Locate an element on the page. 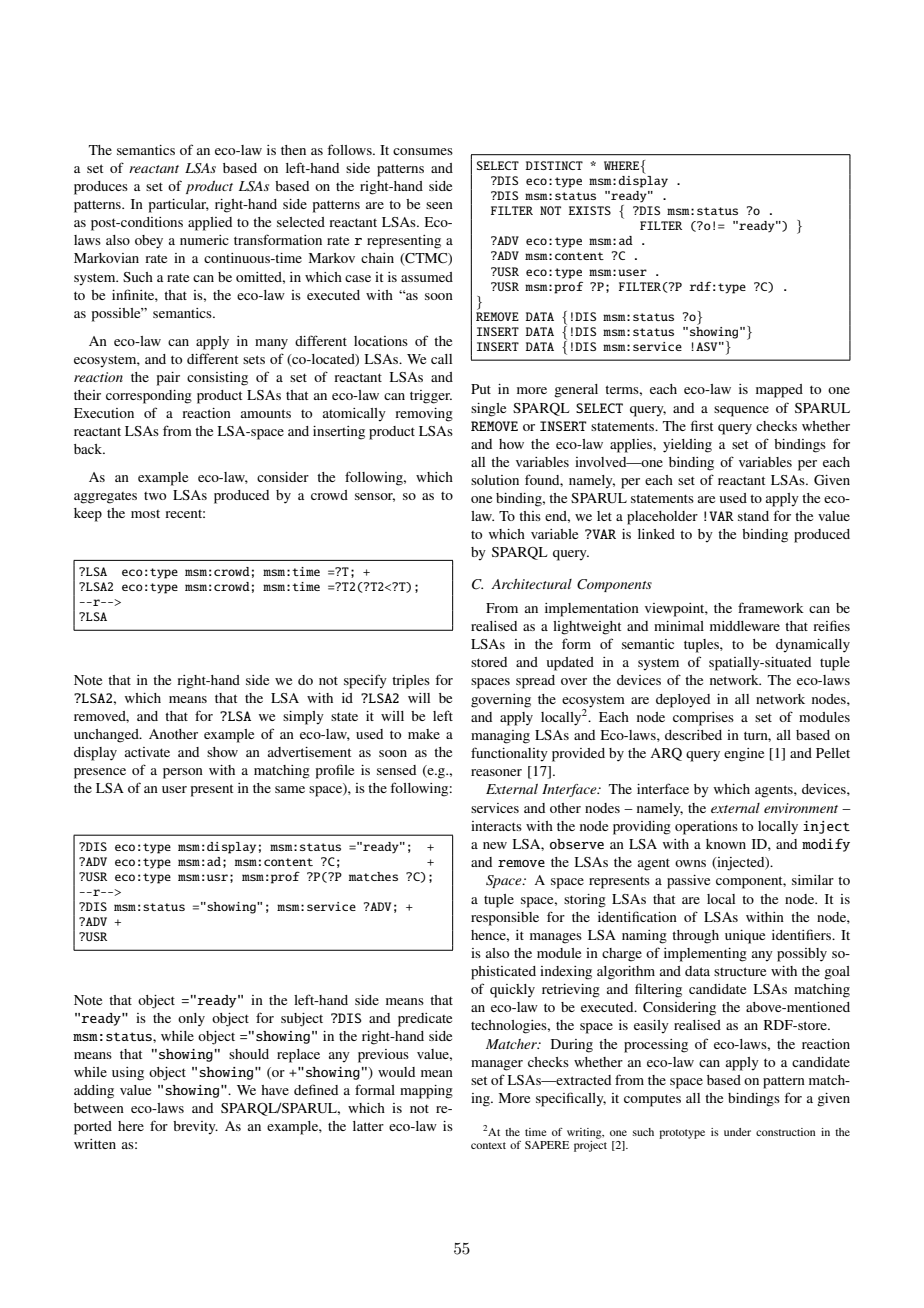  brevity is located at coordinates (195, 1127).
